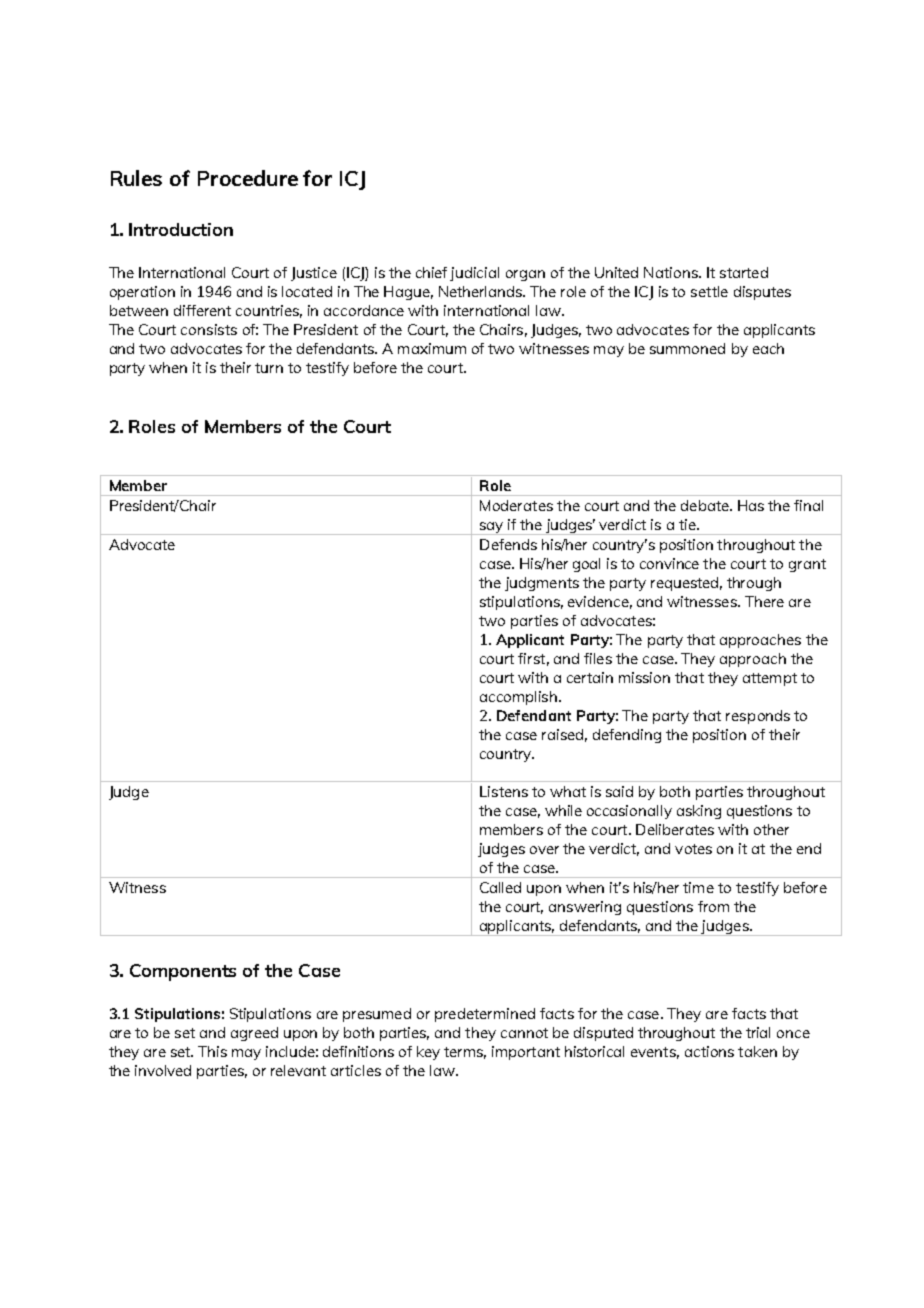 The image size is (924, 1308). I want to click on actions, so click(709, 1051).
